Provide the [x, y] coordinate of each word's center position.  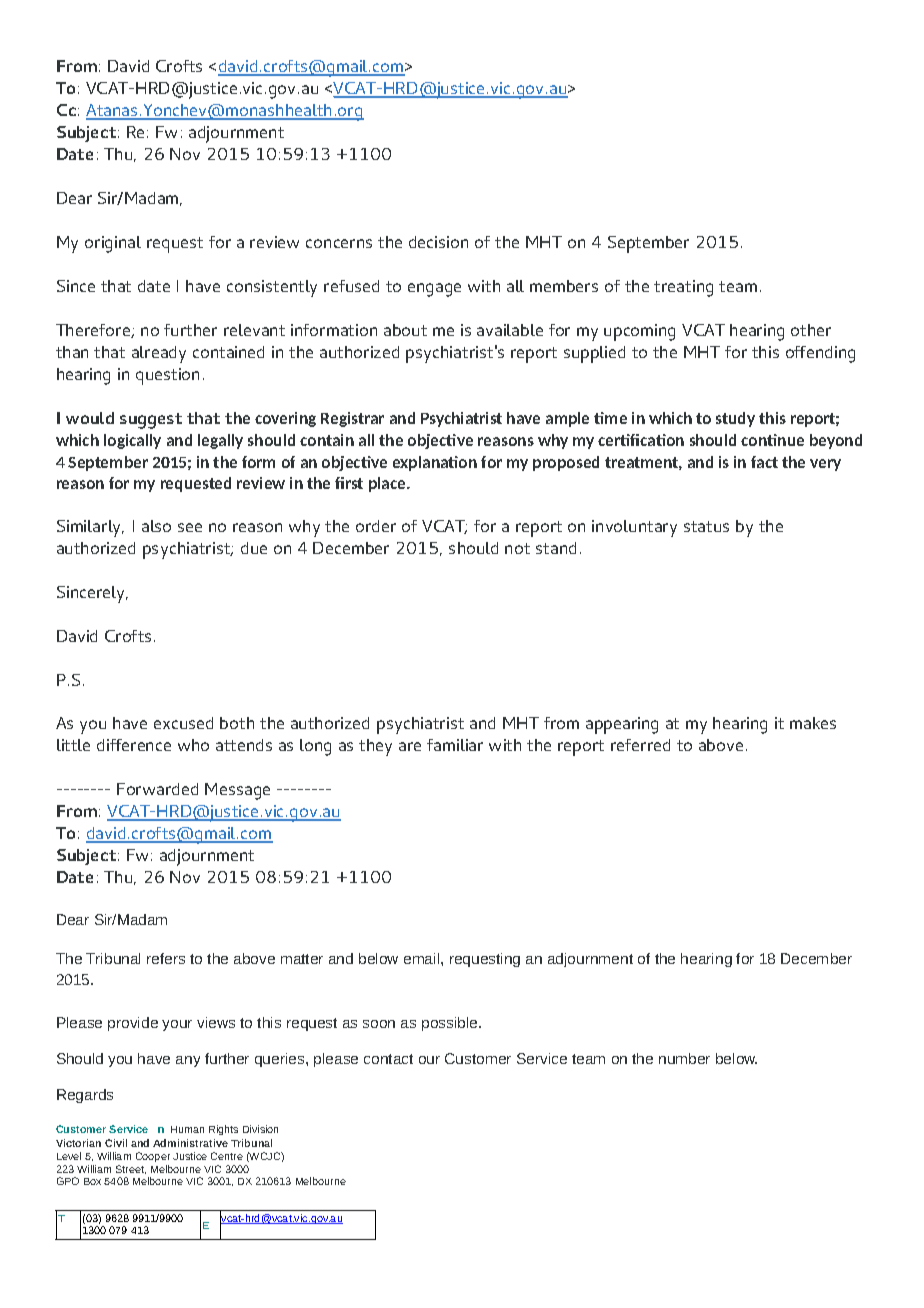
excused [183, 723]
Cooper [153, 1157]
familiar [455, 745]
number [684, 1058]
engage [434, 290]
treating [683, 288]
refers [166, 958]
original [113, 244]
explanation [435, 463]
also [156, 526]
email [423, 958]
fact [764, 462]
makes [813, 723]
